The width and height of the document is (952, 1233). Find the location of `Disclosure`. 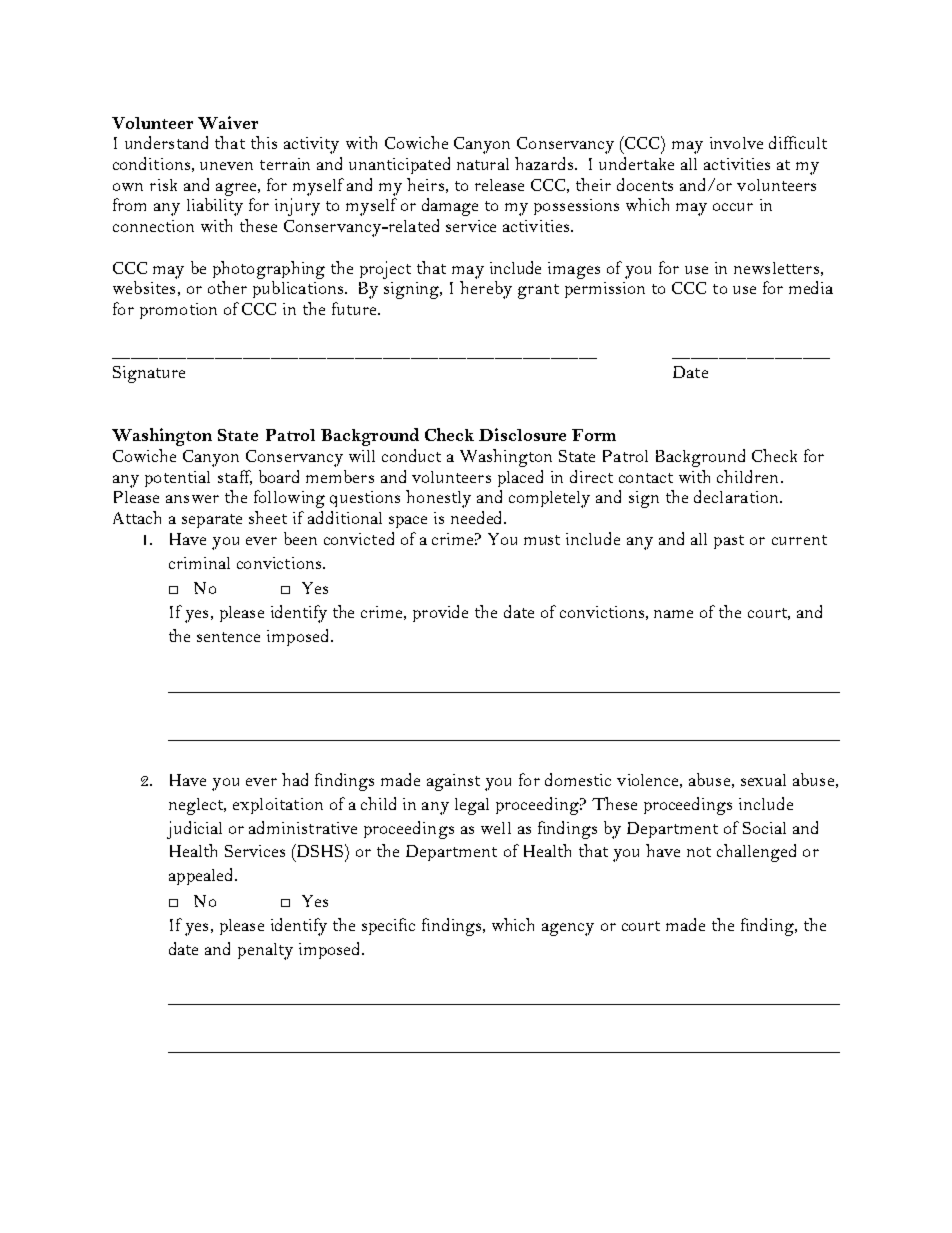

Disclosure is located at coordinates (522, 434).
